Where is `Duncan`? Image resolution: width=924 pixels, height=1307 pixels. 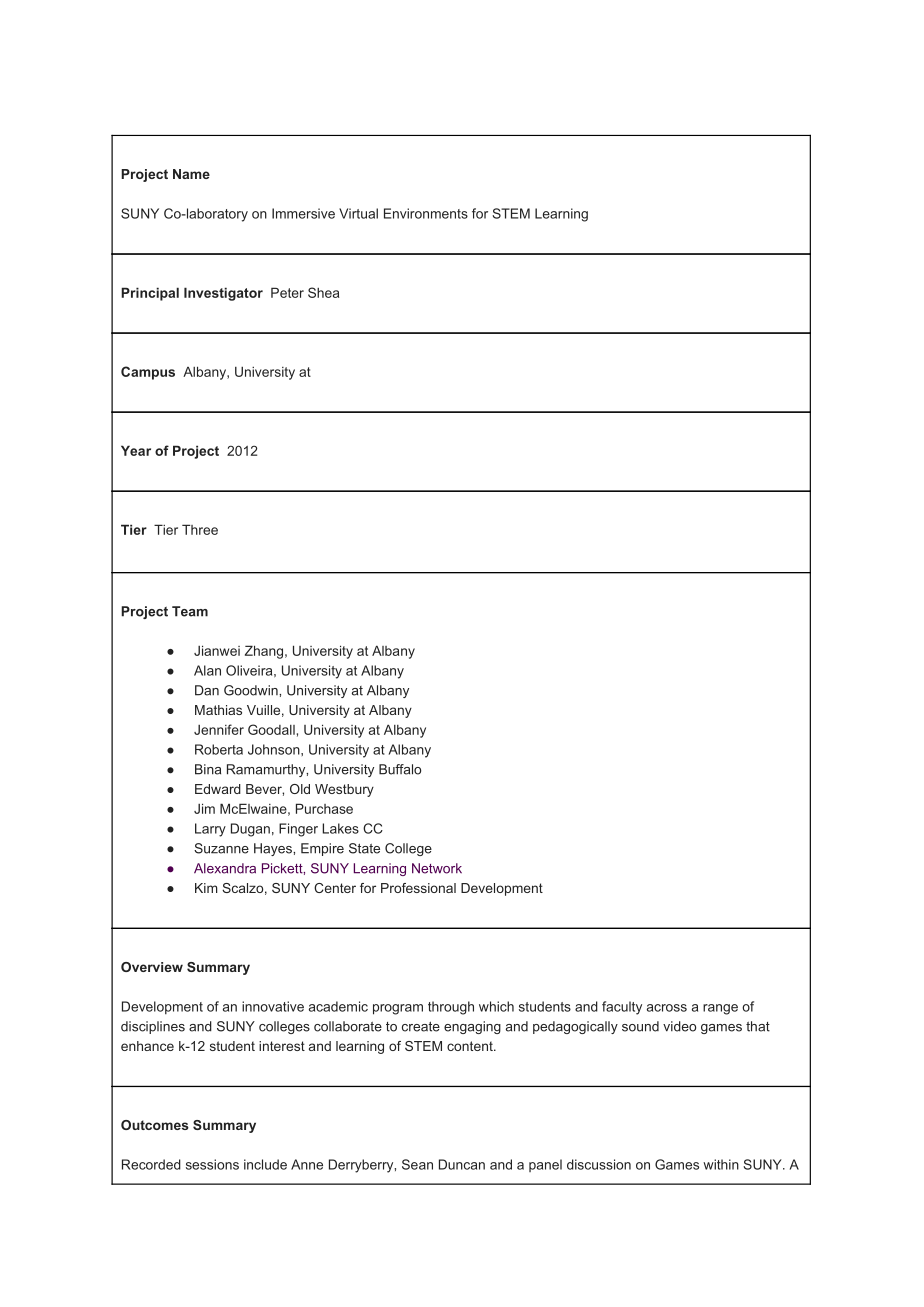
Duncan is located at coordinates (462, 1164).
